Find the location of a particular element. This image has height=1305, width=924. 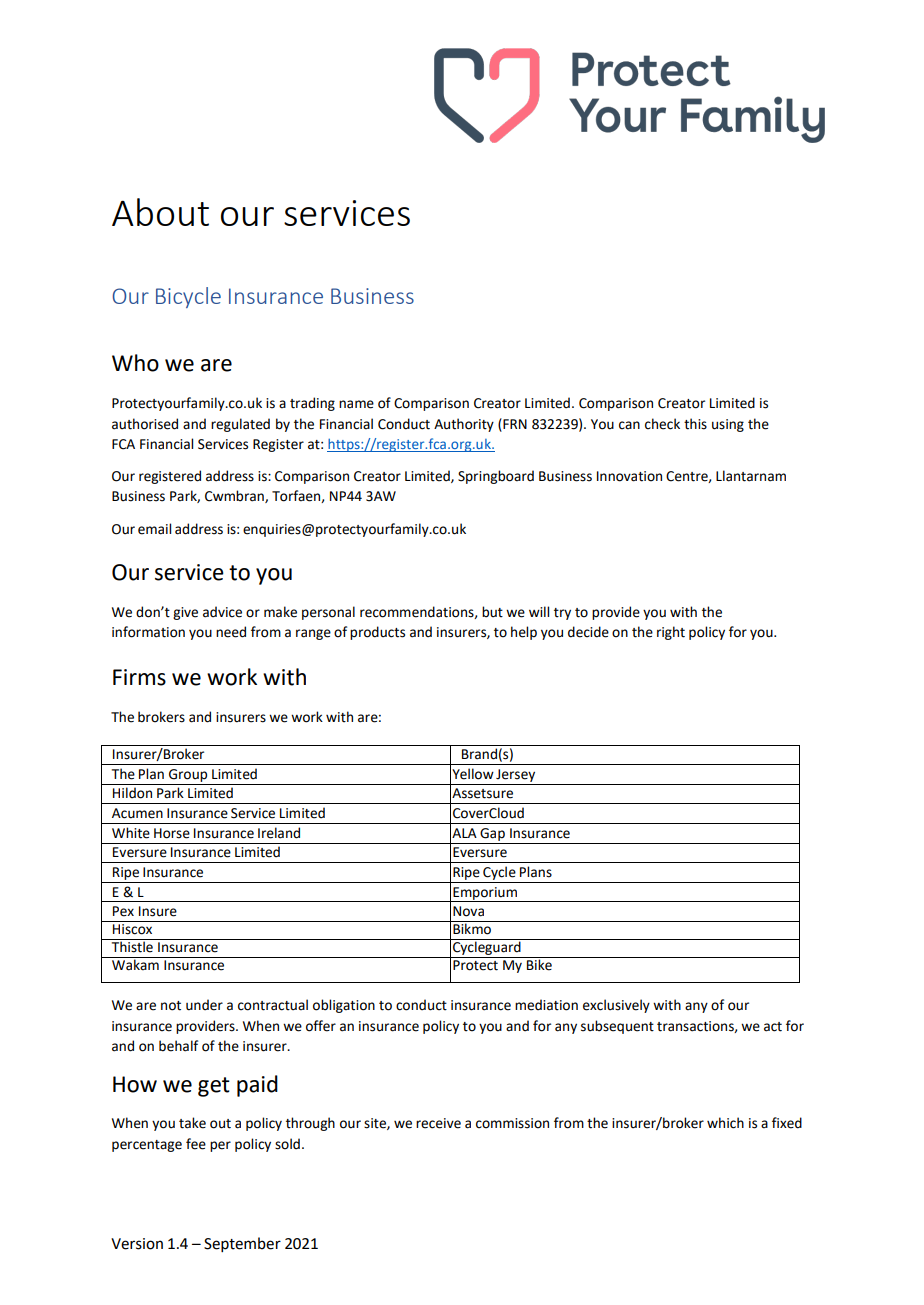

advice is located at coordinates (222, 612).
